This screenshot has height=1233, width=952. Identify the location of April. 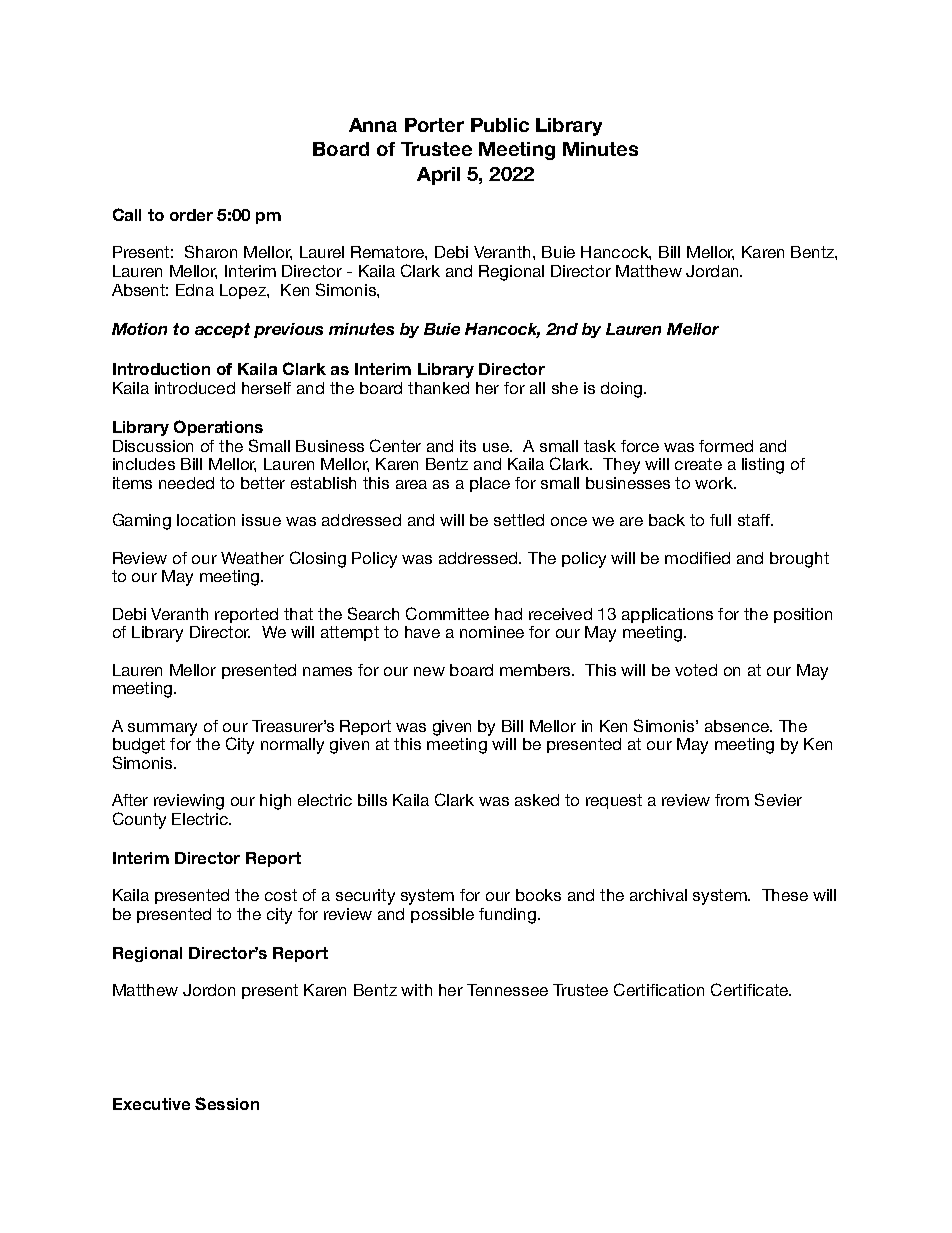
(438, 176).
